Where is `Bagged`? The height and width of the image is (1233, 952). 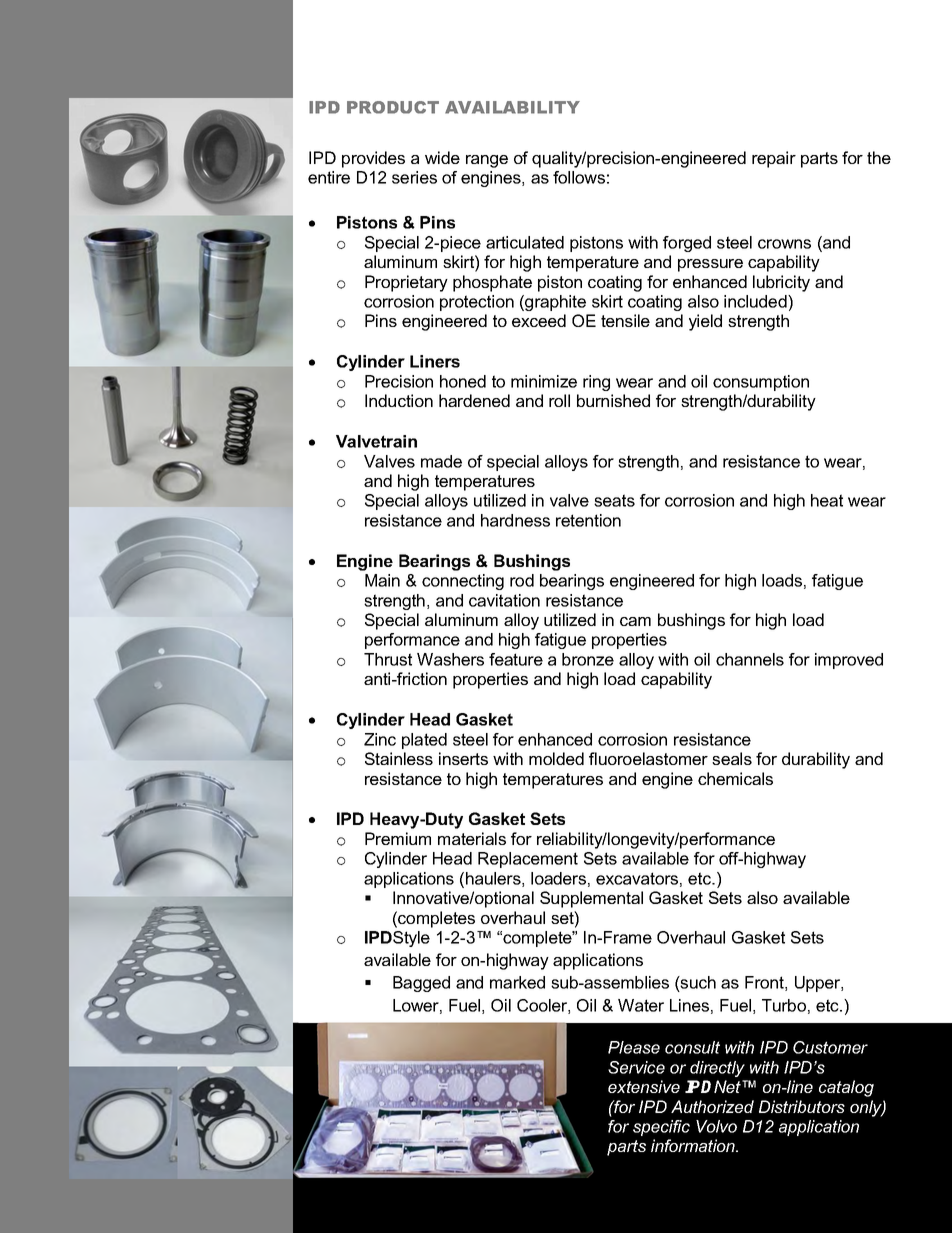
Bagged is located at coordinates (421, 984).
